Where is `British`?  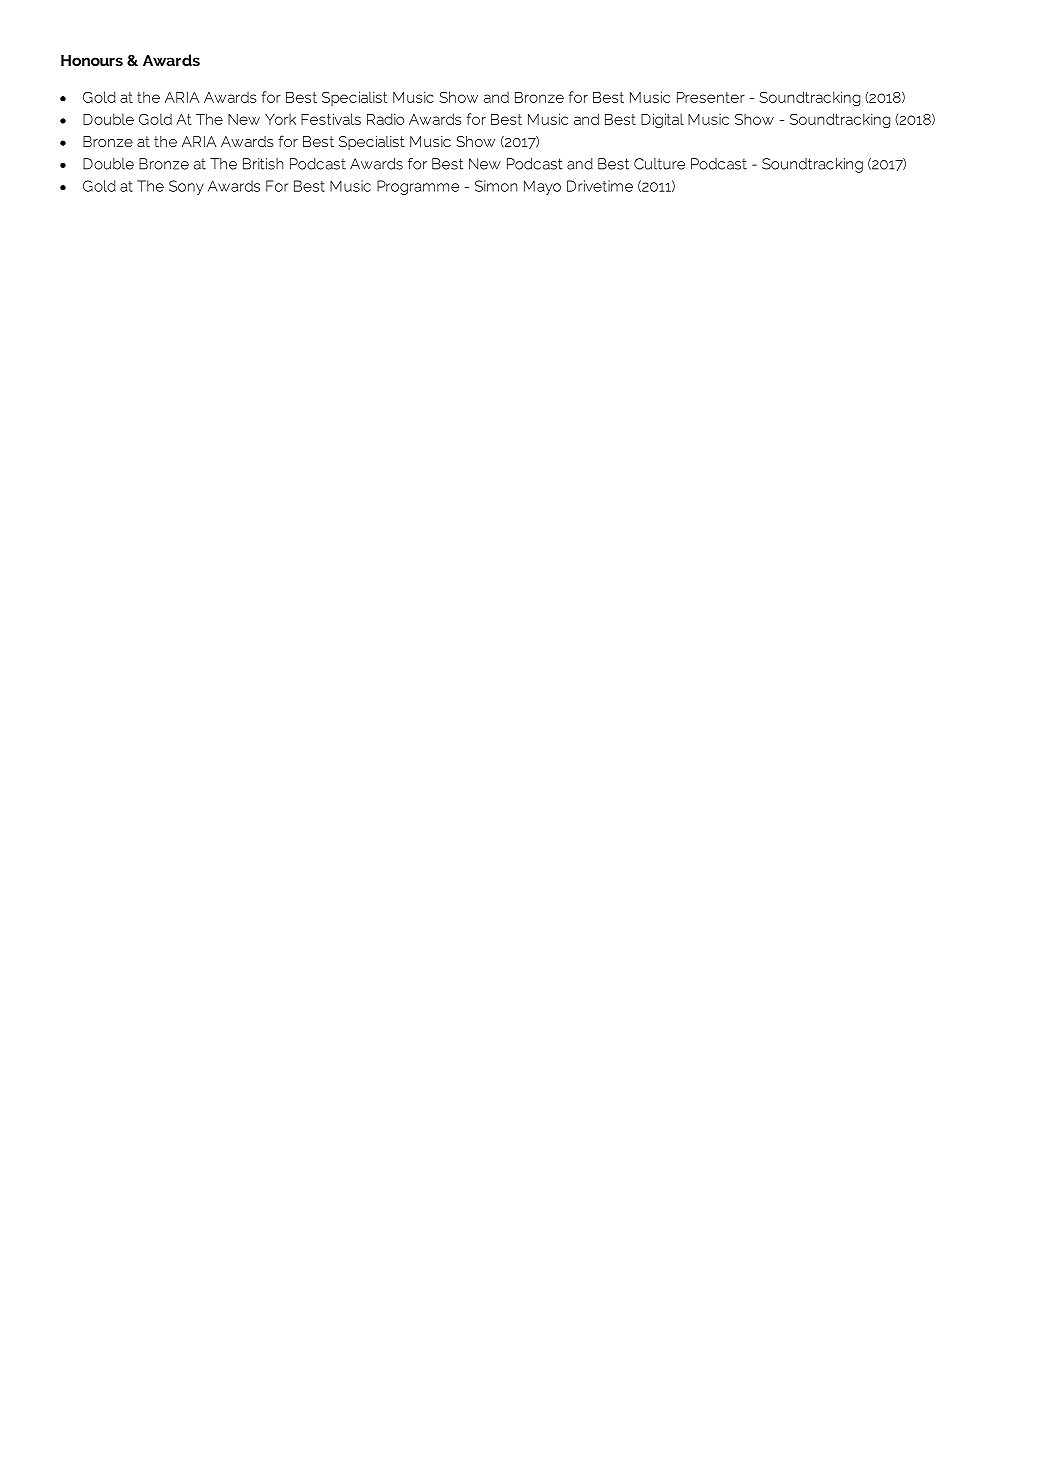 British is located at coordinates (263, 164).
